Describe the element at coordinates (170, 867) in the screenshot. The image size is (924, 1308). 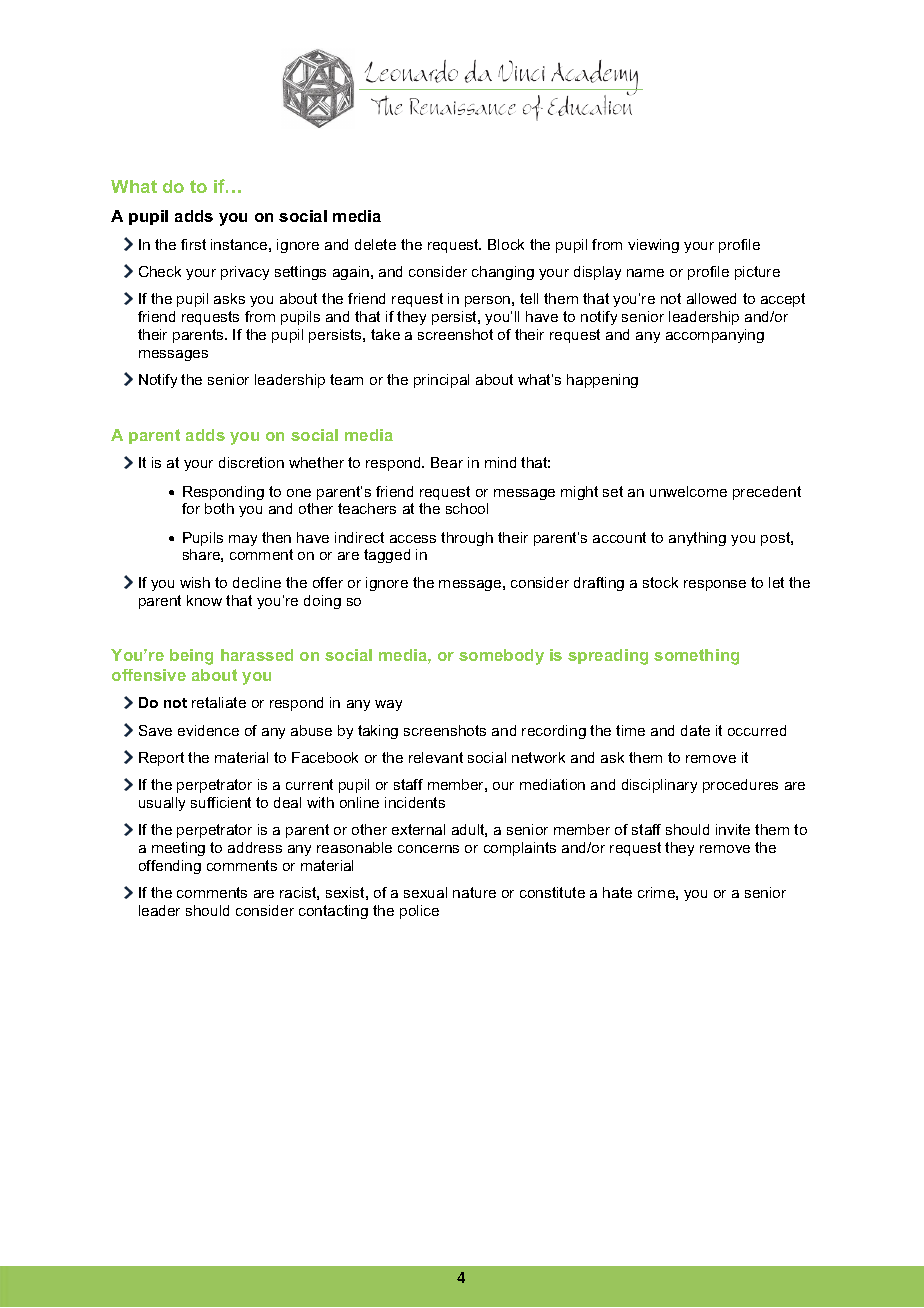
I see `offending` at that location.
